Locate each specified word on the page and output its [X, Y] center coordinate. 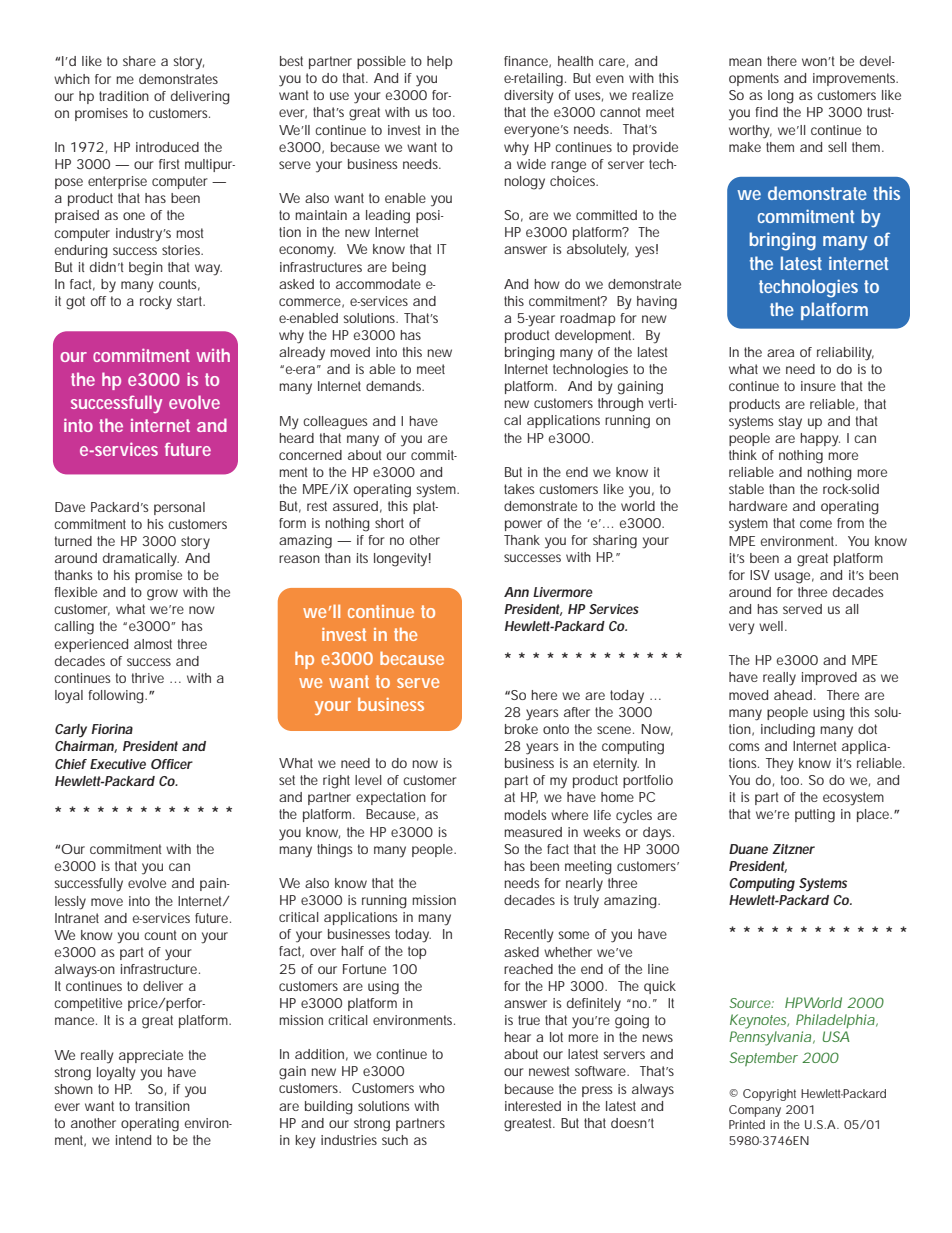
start [191, 301]
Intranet [77, 918]
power [523, 525]
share [139, 61]
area [780, 353]
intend [133, 1140]
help [440, 62]
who [432, 1088]
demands [395, 386]
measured [533, 832]
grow [162, 595]
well [771, 626]
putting [815, 816]
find [766, 112]
